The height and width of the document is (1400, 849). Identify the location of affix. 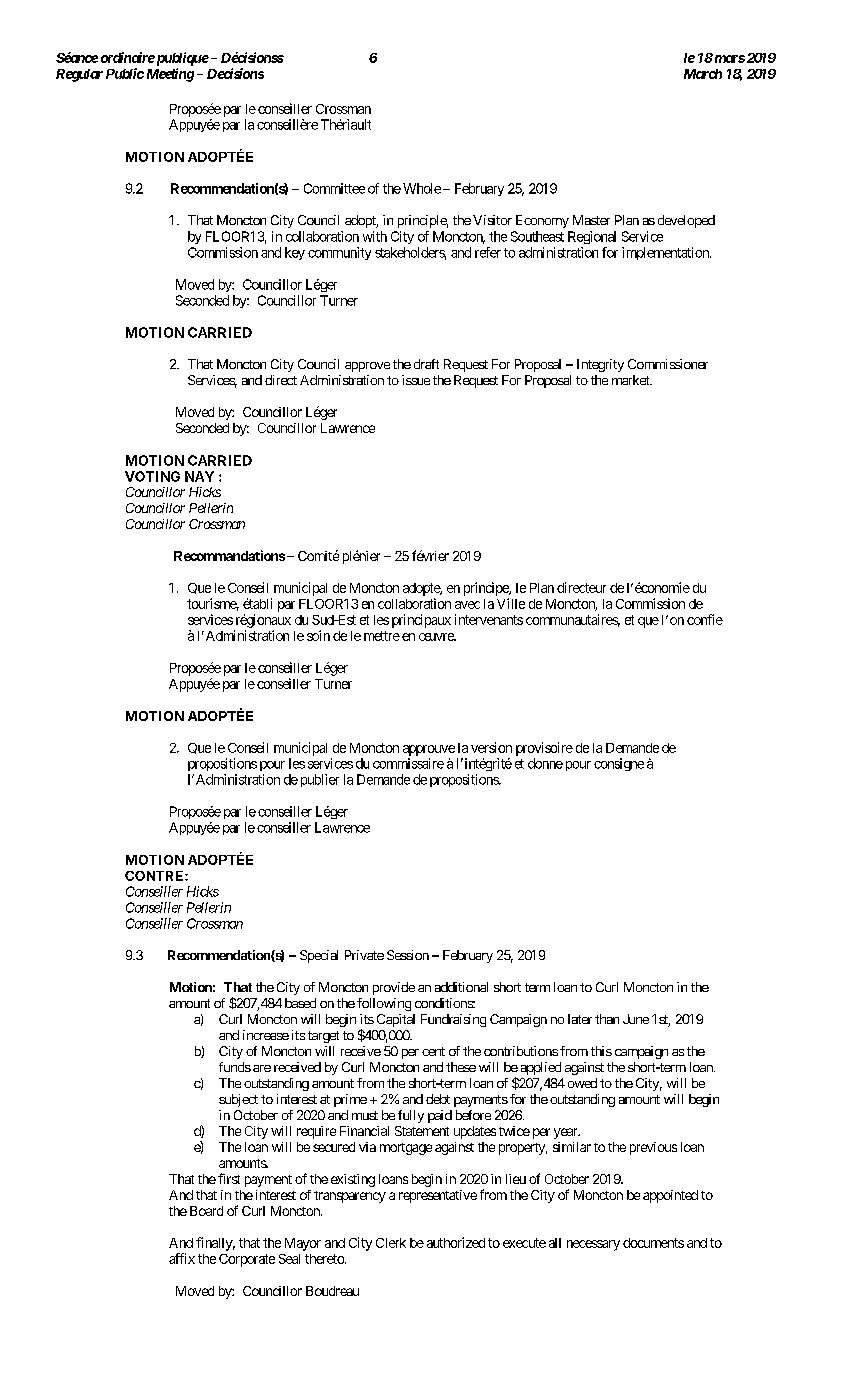
(182, 1258).
